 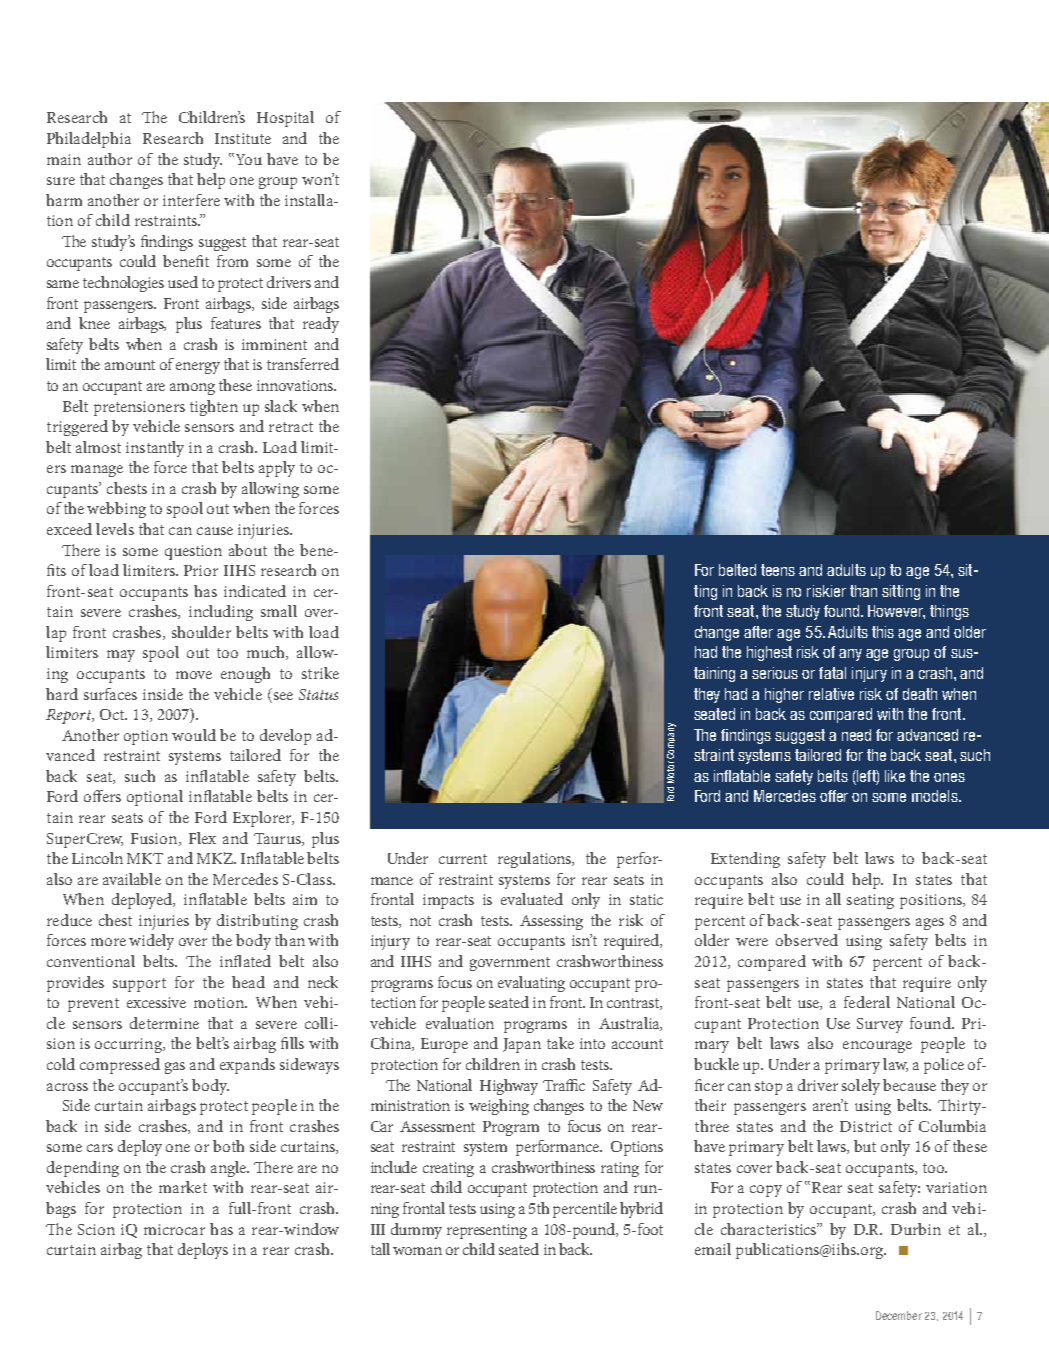 What do you see at coordinates (320, 673) in the image?
I see `strike` at bounding box center [320, 673].
